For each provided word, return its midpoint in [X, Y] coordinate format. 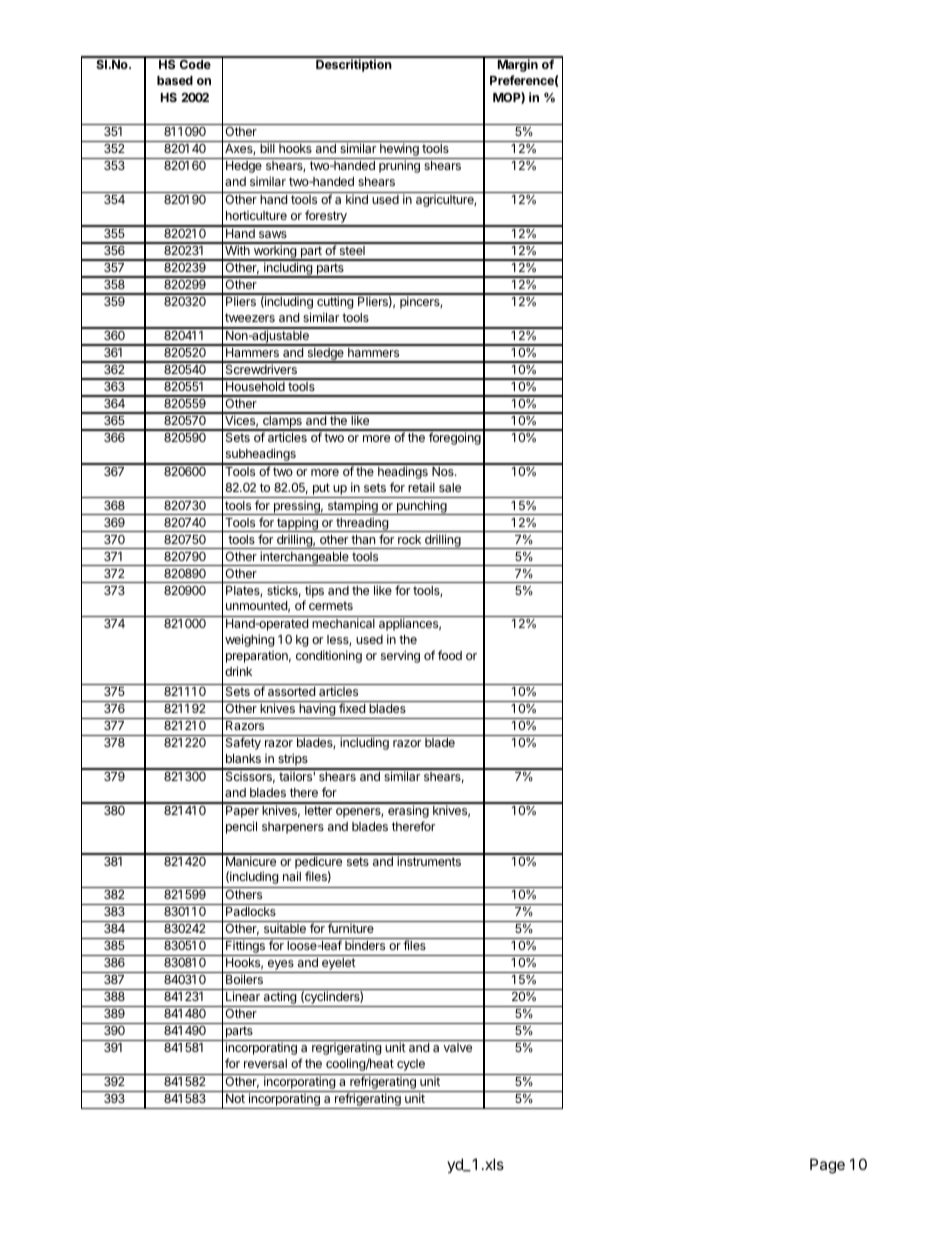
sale [450, 487]
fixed [352, 708]
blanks [243, 758]
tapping [297, 525]
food [450, 655]
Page [827, 1166]
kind [357, 199]
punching [421, 507]
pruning [399, 166]
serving [400, 656]
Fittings [245, 948]
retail [421, 487]
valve [457, 1047]
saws [273, 234]
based [175, 80]
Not [235, 1098]
